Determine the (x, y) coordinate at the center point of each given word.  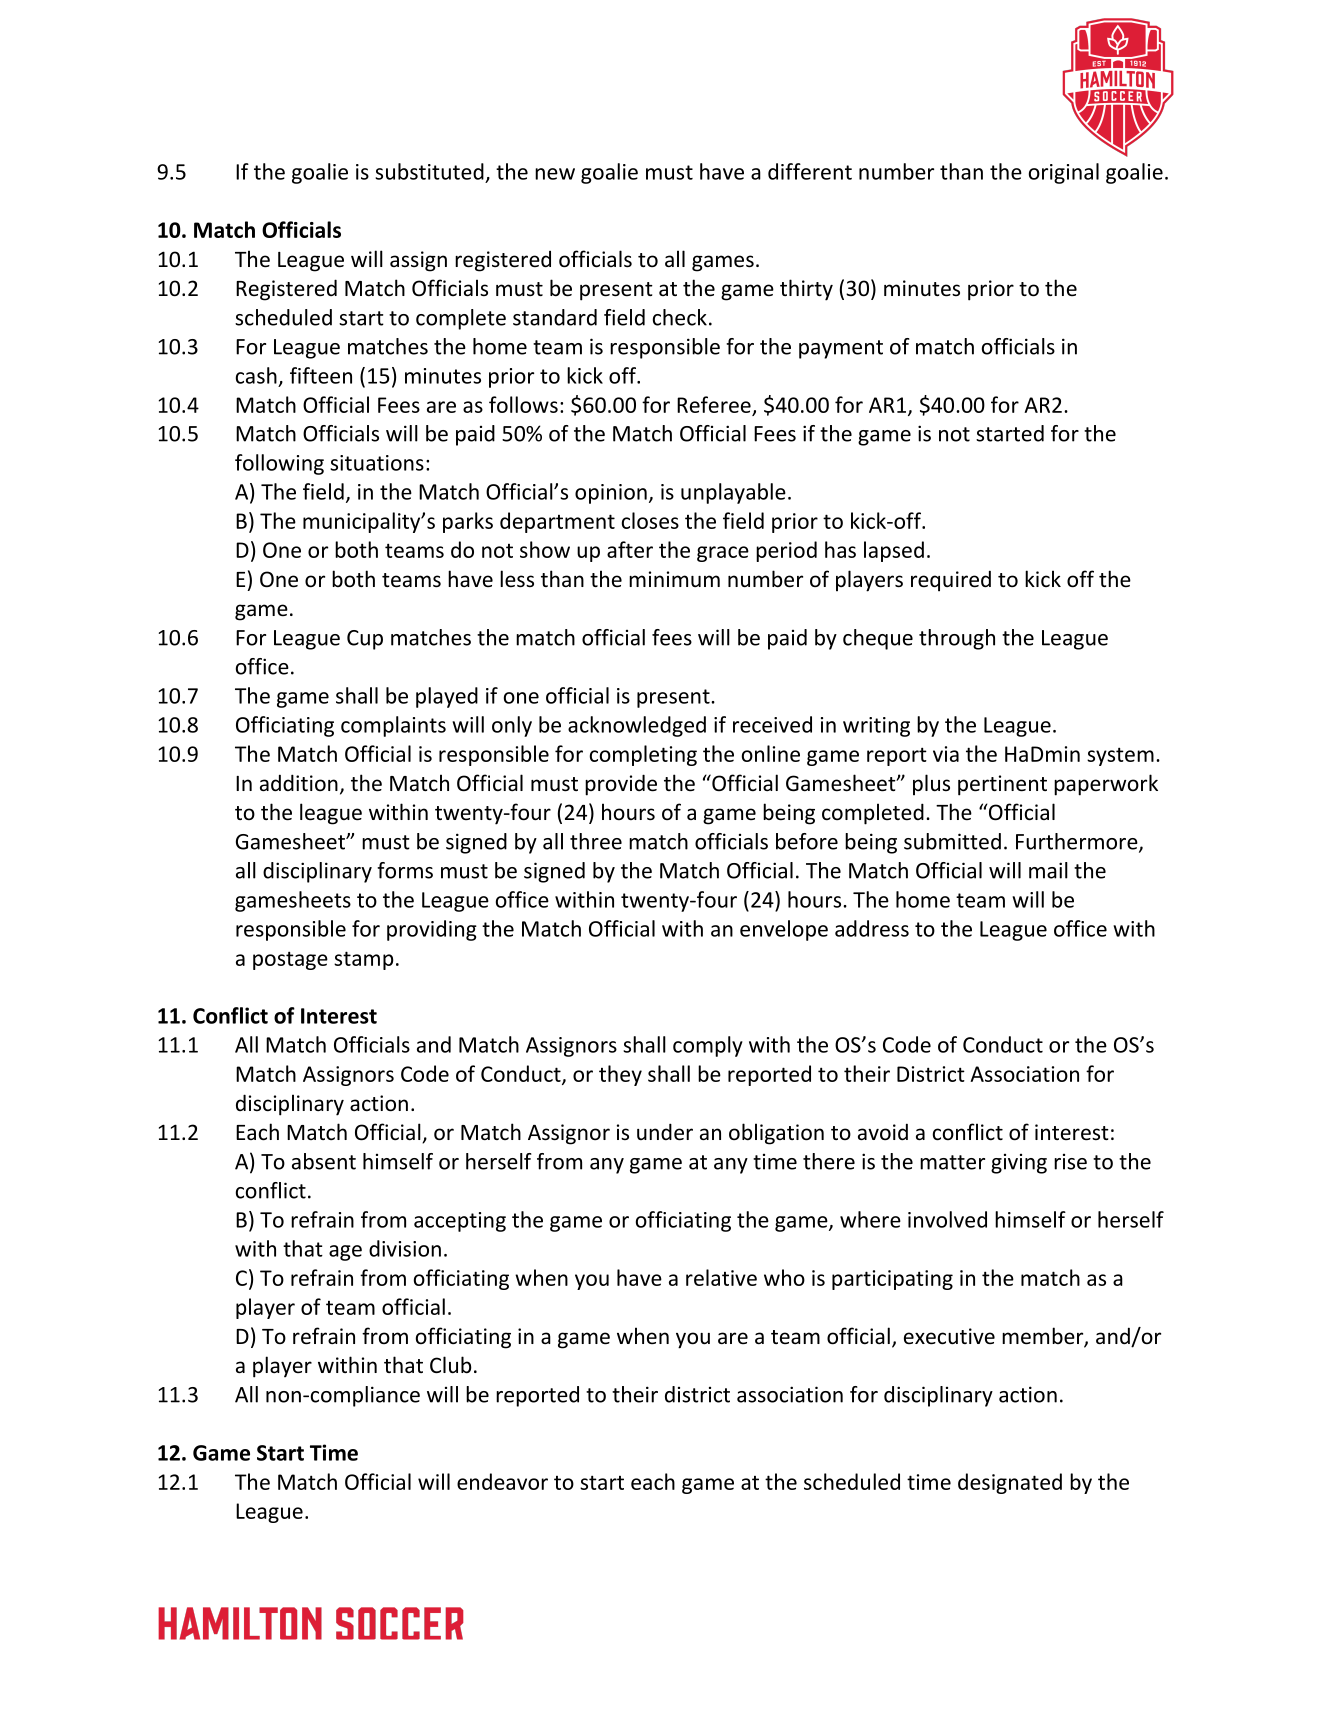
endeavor (502, 1481)
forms (405, 870)
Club (451, 1365)
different (810, 171)
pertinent (1002, 785)
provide (621, 785)
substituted (429, 171)
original (1064, 173)
